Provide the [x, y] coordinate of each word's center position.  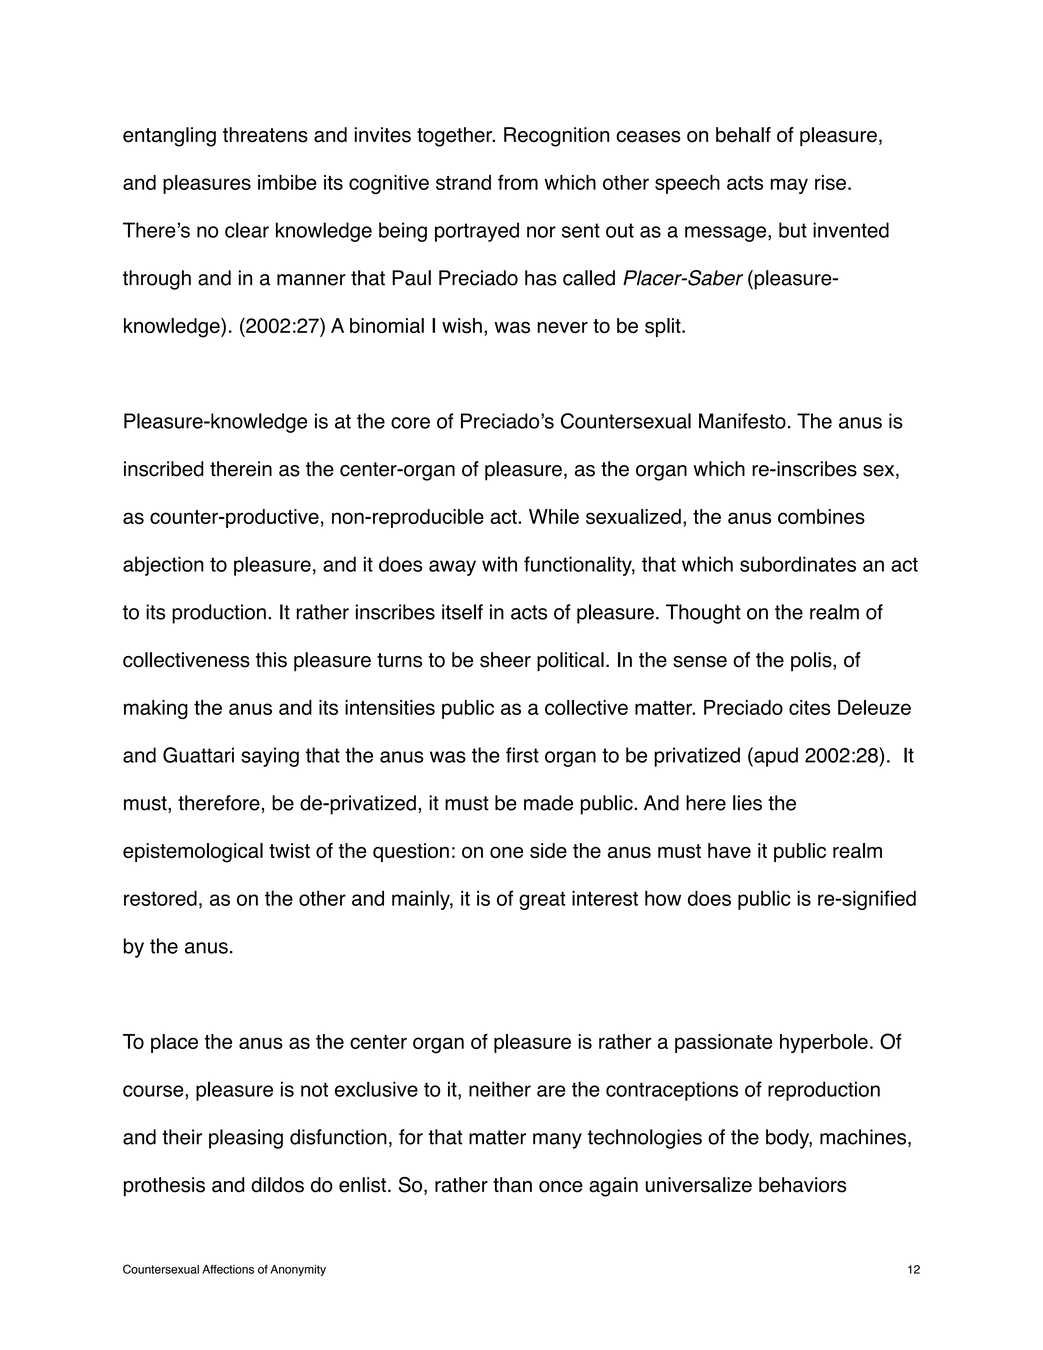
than [512, 1185]
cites [810, 707]
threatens [265, 135]
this [271, 660]
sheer [505, 660]
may [789, 186]
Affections [228, 1269]
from [518, 182]
